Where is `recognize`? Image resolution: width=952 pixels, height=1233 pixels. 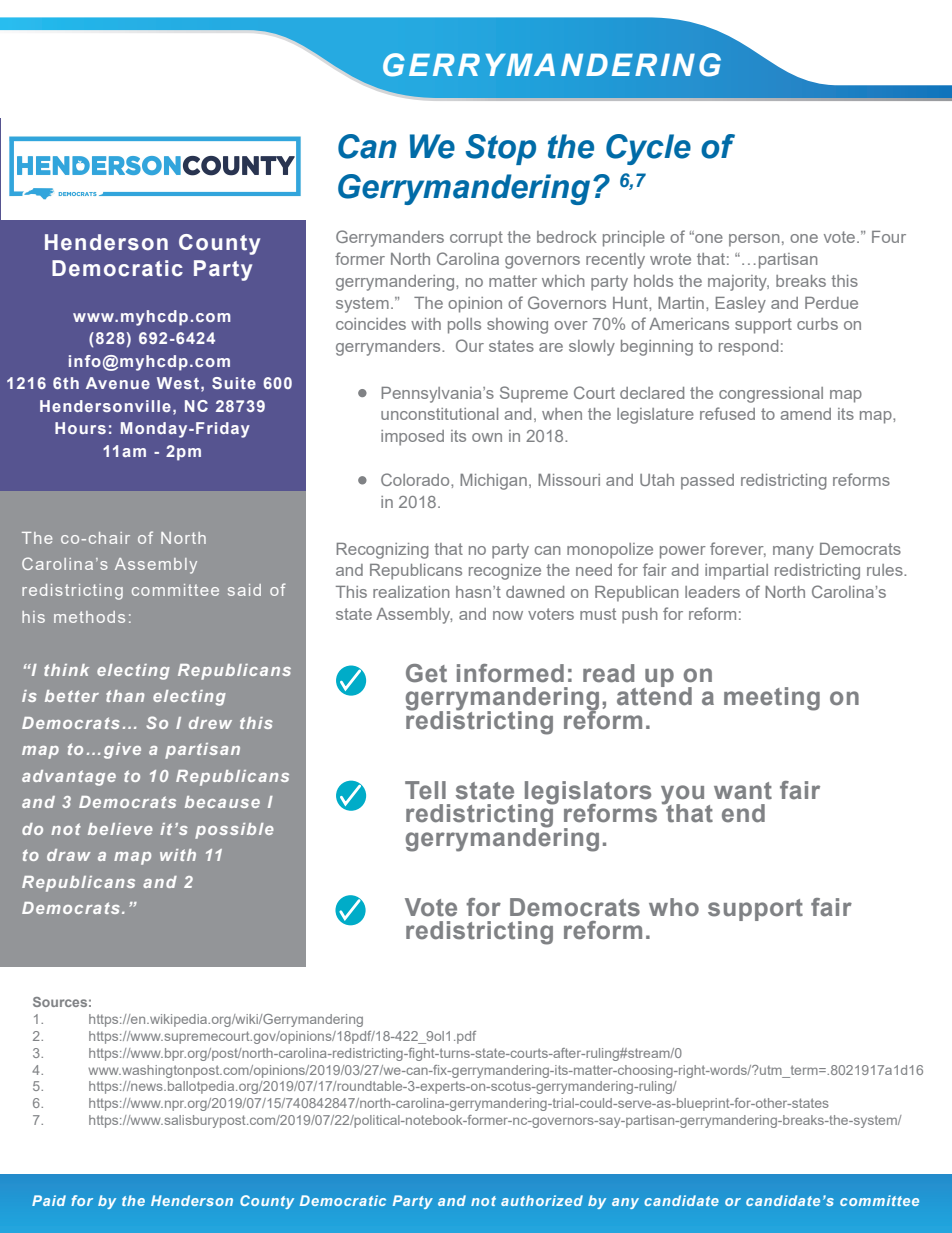
recognize is located at coordinates (505, 572).
